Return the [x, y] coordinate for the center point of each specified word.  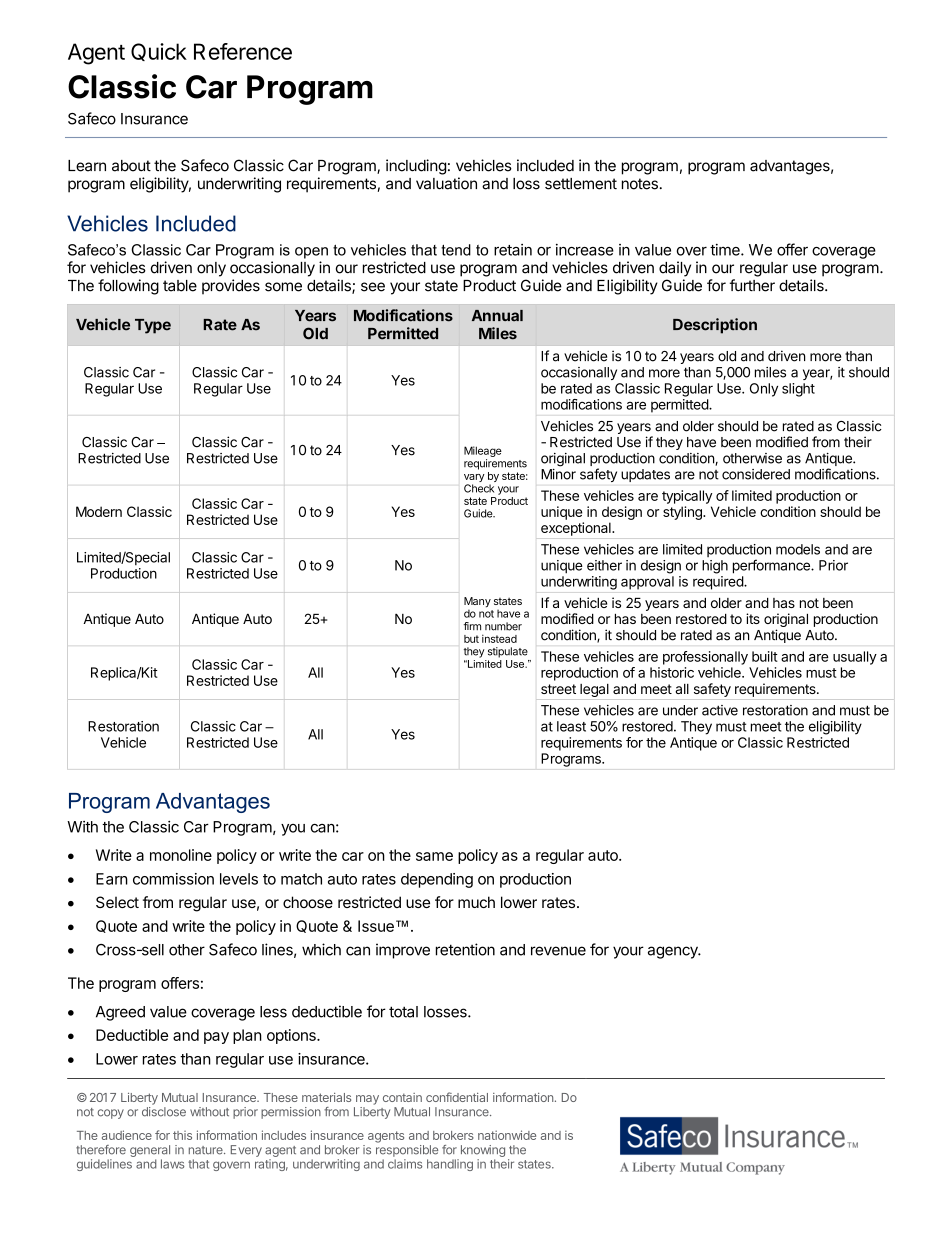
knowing [481, 1152]
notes [640, 184]
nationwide [507, 1135]
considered [756, 474]
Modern [99, 511]
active [720, 710]
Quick [159, 52]
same [434, 856]
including [416, 167]
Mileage [483, 451]
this [182, 1135]
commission [173, 879]
